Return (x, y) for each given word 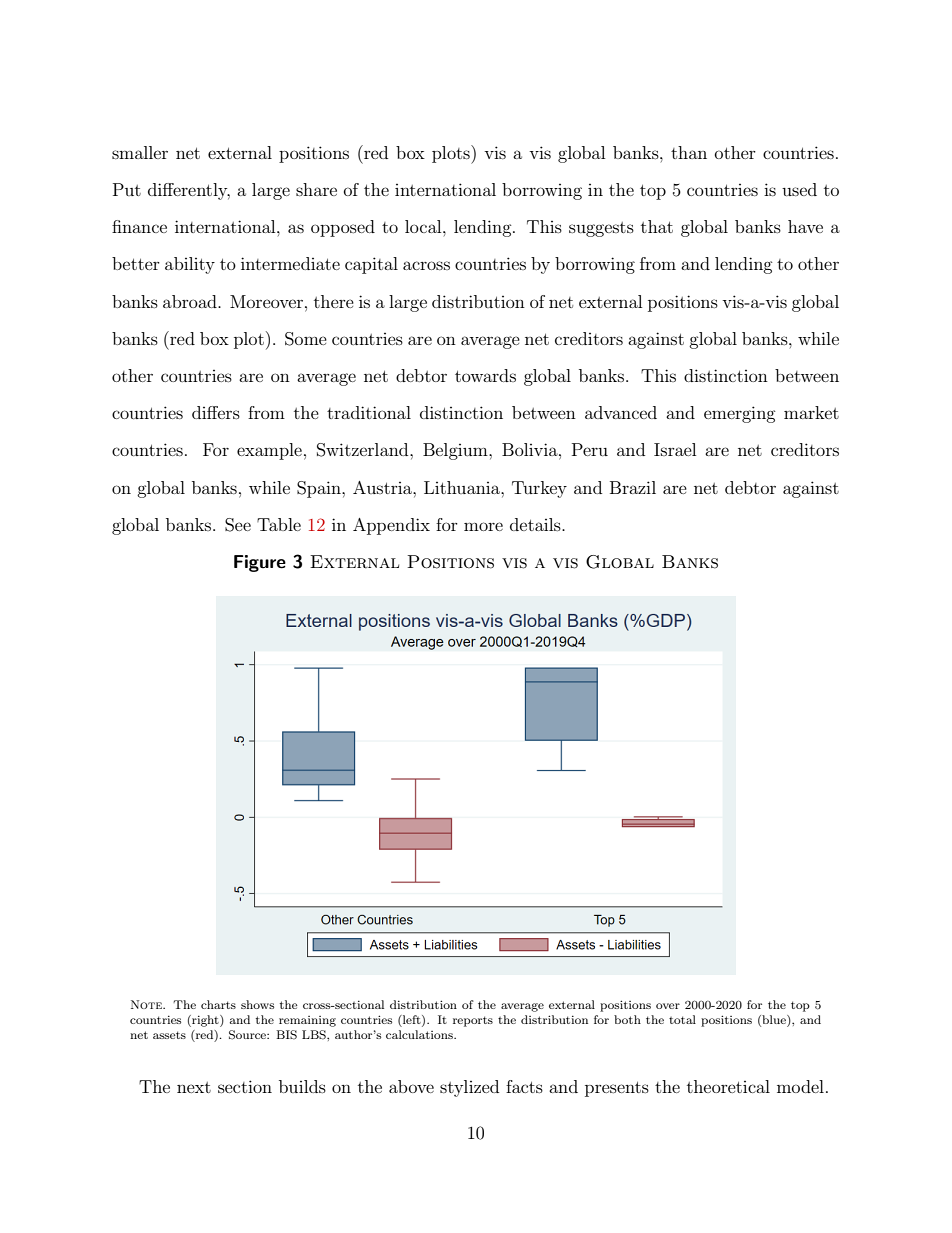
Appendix (391, 526)
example (269, 451)
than (689, 152)
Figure (260, 563)
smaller (140, 152)
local (424, 226)
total (682, 1019)
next (194, 1087)
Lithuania (463, 487)
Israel (675, 449)
